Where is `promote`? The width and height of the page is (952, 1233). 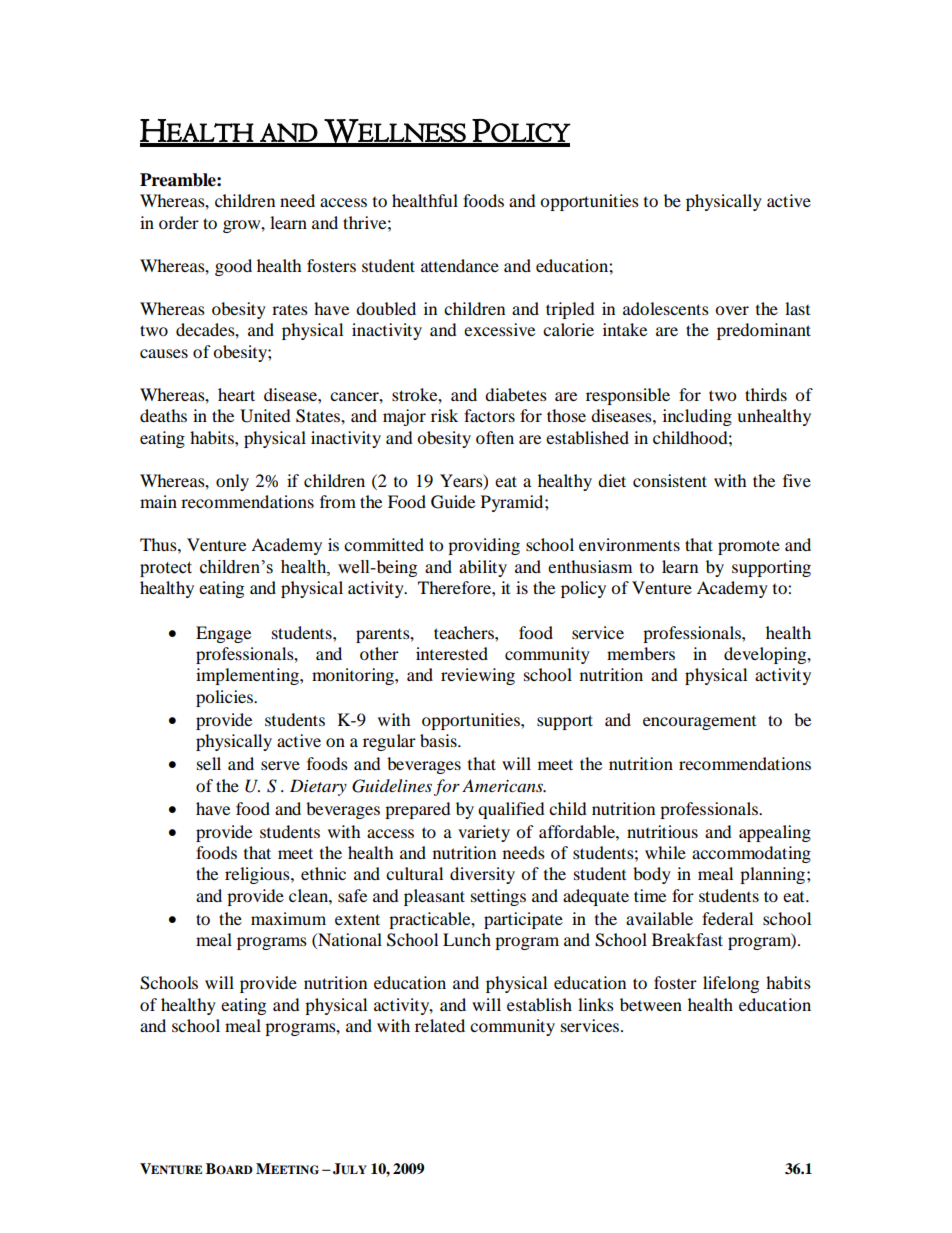
promote is located at coordinates (749, 547).
